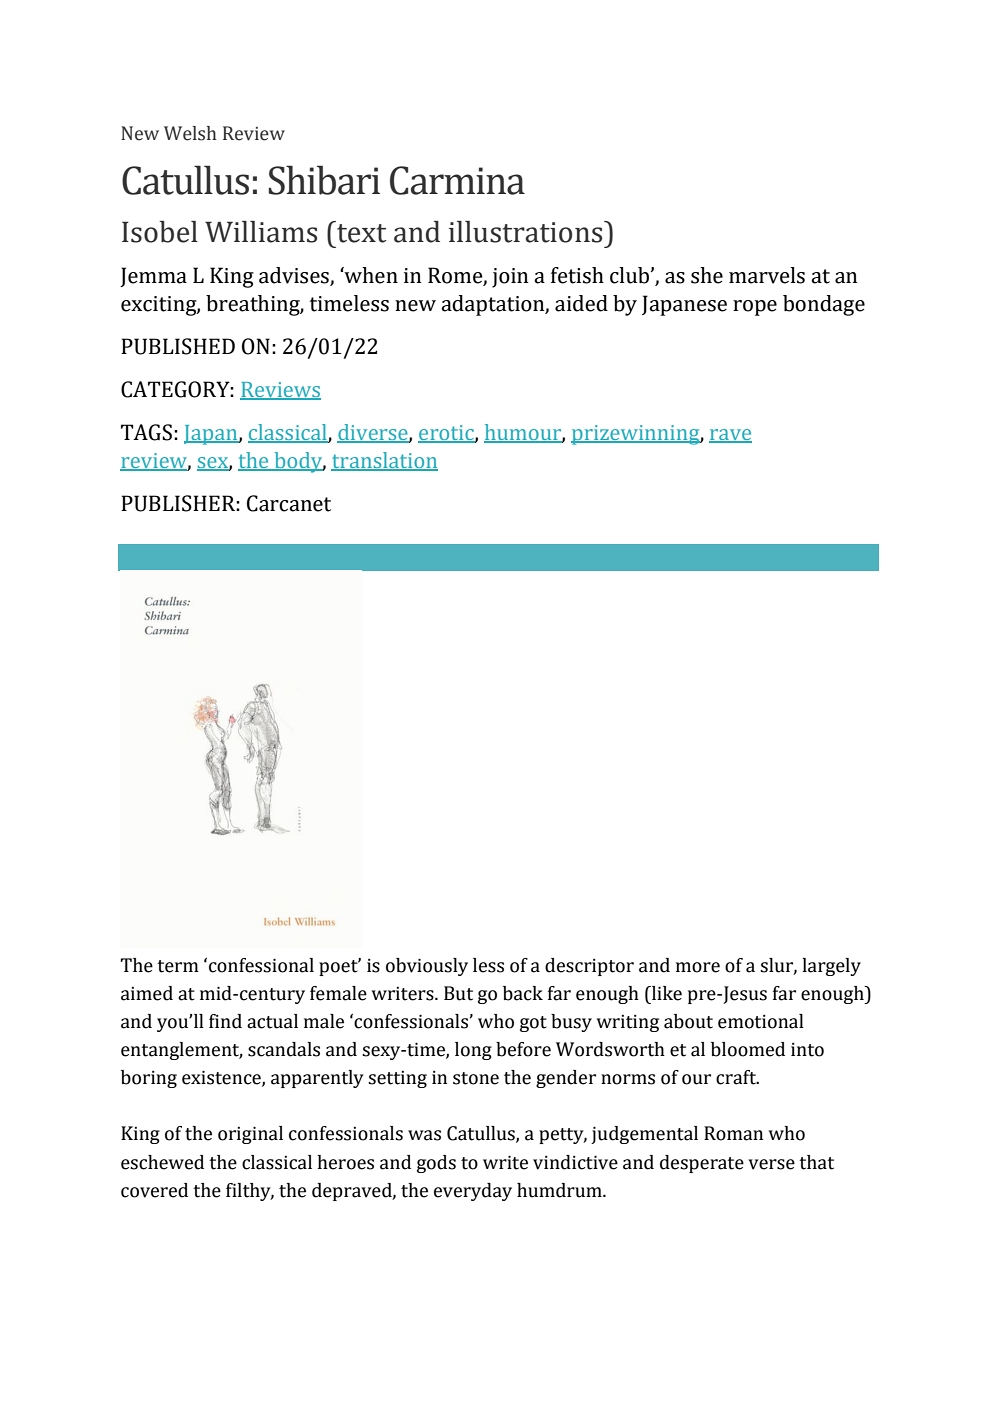 The height and width of the screenshot is (1408, 996). I want to click on more, so click(698, 967).
